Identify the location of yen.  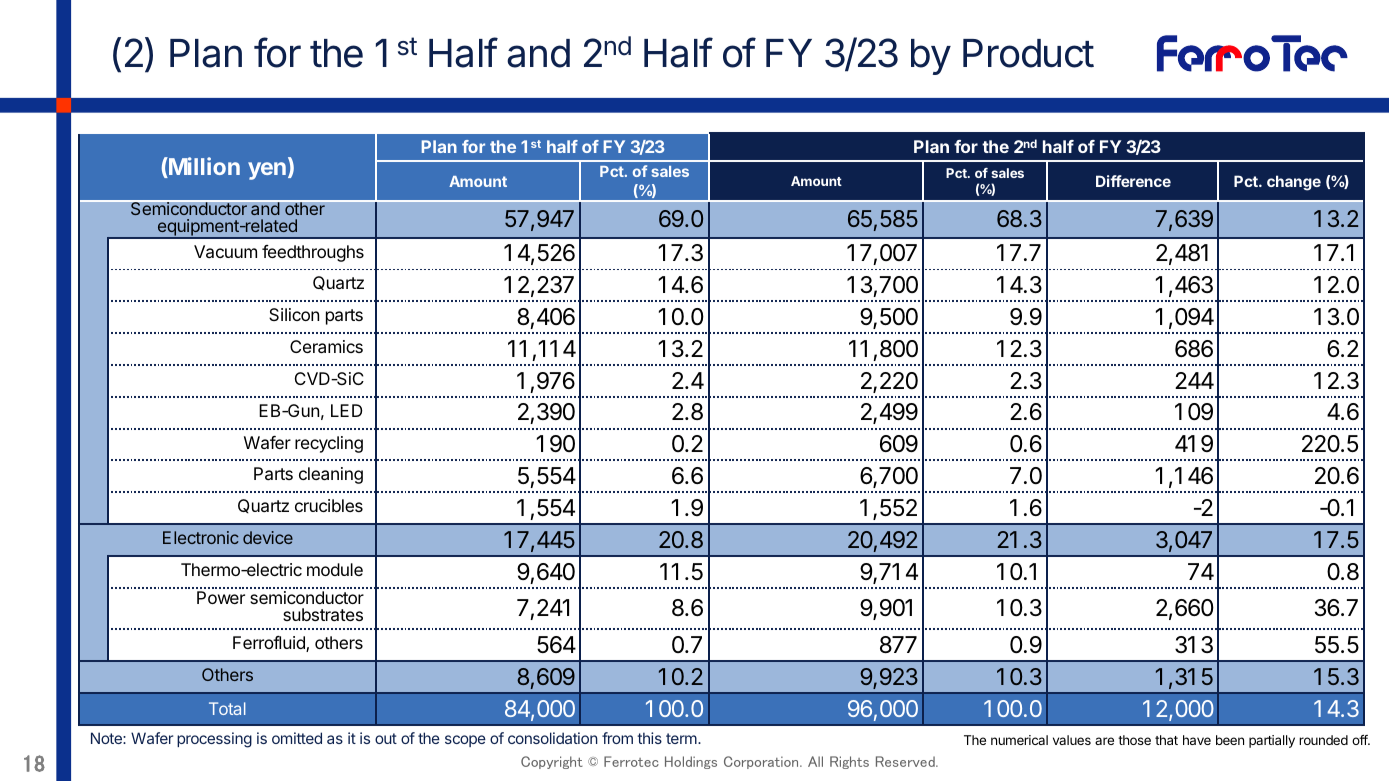
(267, 171).
